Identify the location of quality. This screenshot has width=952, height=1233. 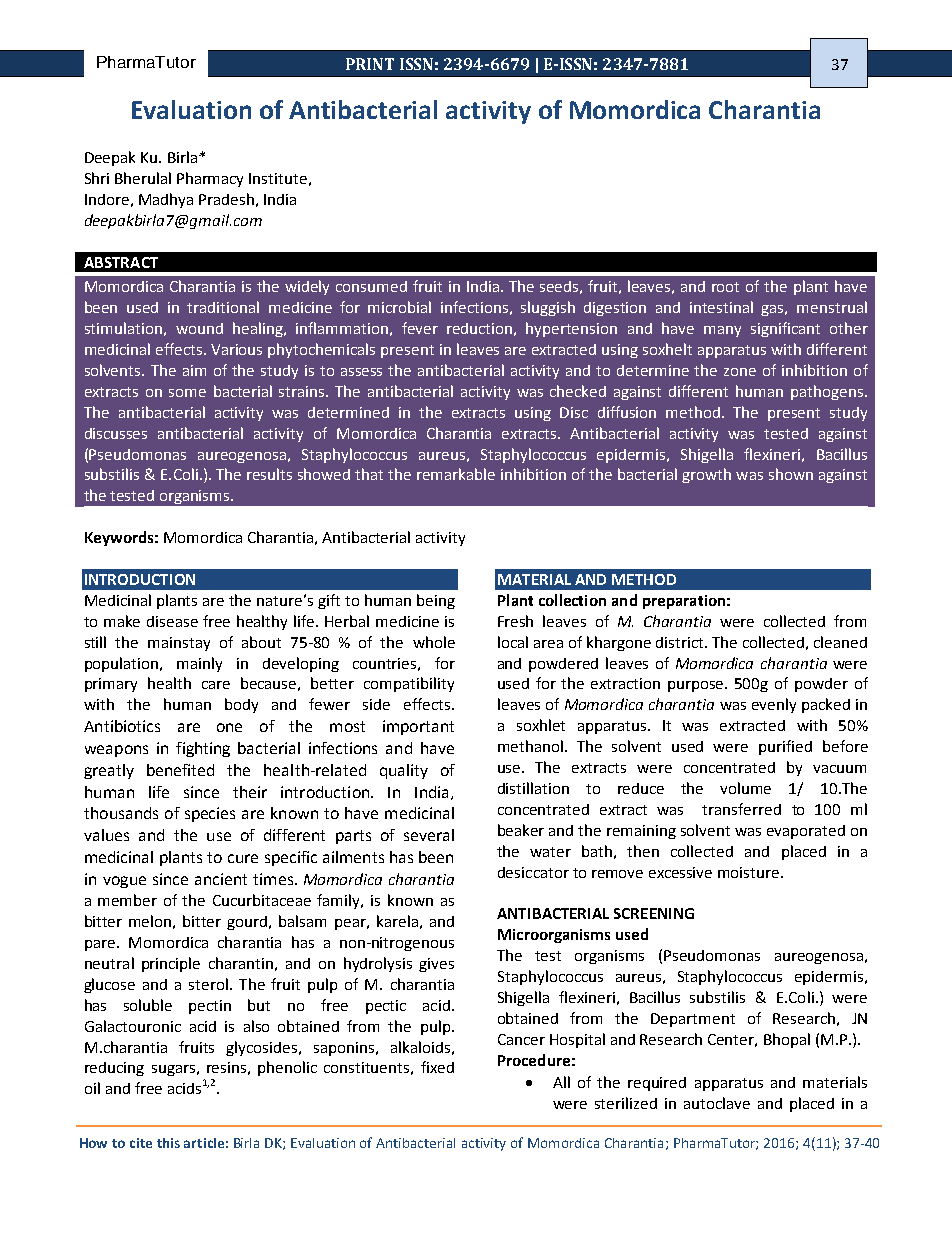
(404, 771).
